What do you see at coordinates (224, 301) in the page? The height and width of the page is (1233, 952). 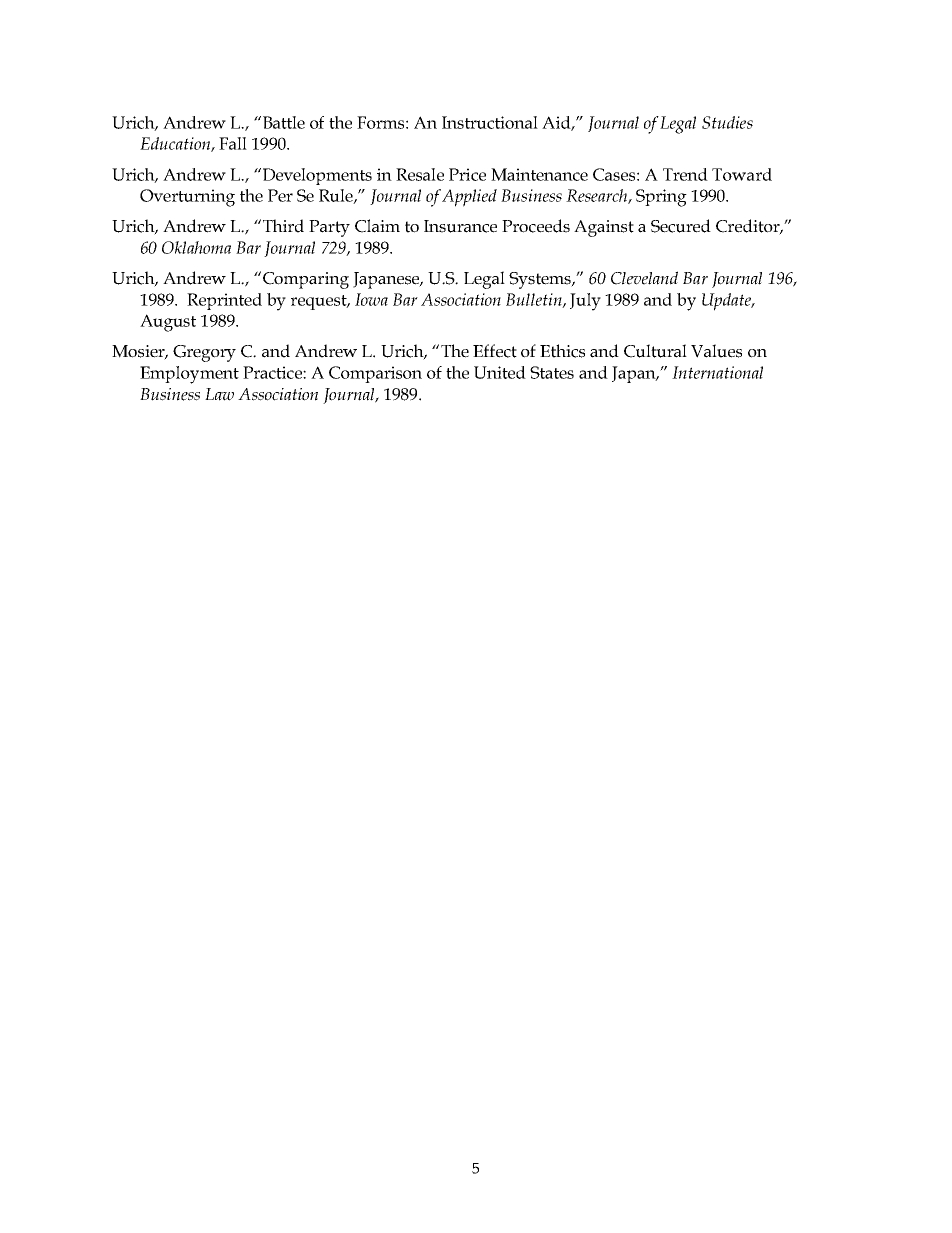 I see `Reprinted` at bounding box center [224, 301].
